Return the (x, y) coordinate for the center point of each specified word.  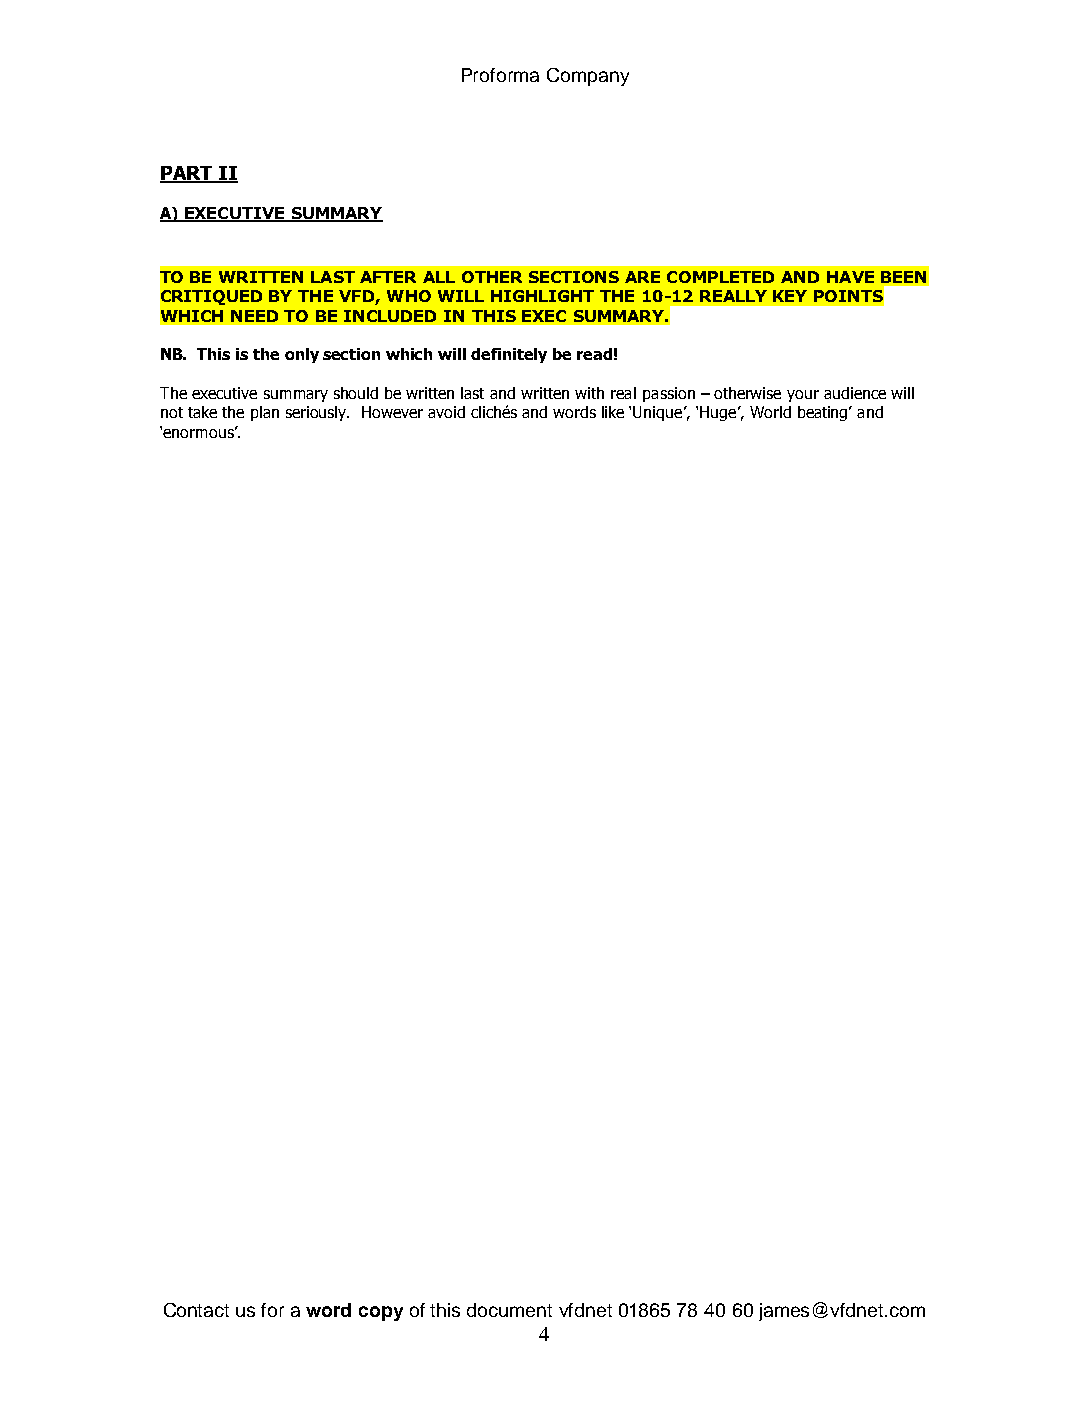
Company (588, 77)
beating (824, 413)
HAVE (850, 277)
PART (187, 174)
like (613, 412)
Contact (196, 1310)
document (509, 1310)
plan (265, 413)
